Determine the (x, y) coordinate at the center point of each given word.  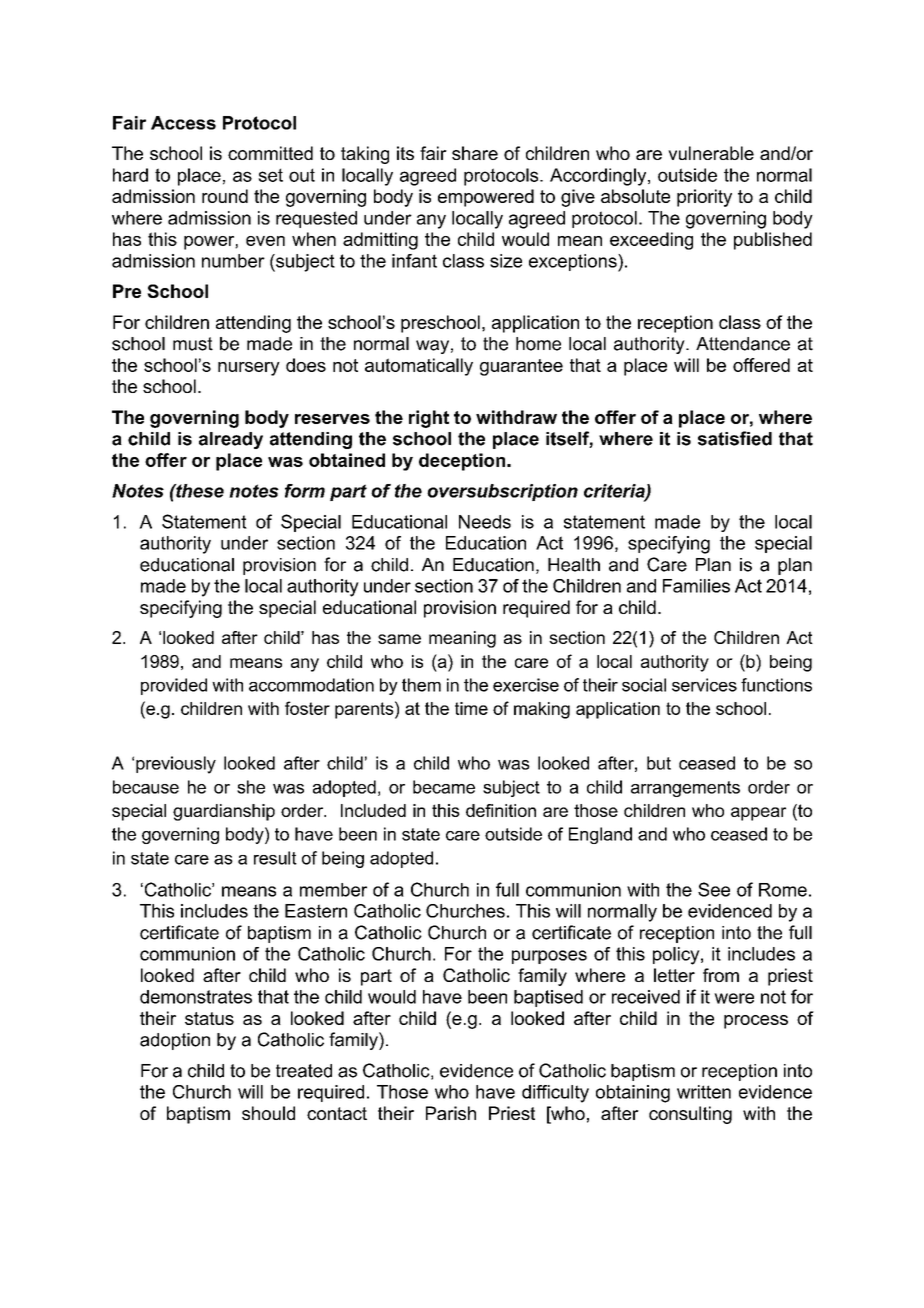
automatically (419, 367)
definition (501, 810)
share (475, 153)
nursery (249, 369)
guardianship (224, 812)
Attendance (743, 344)
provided (174, 686)
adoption (175, 1041)
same (399, 639)
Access (183, 123)
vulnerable (711, 153)
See (714, 889)
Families (696, 586)
